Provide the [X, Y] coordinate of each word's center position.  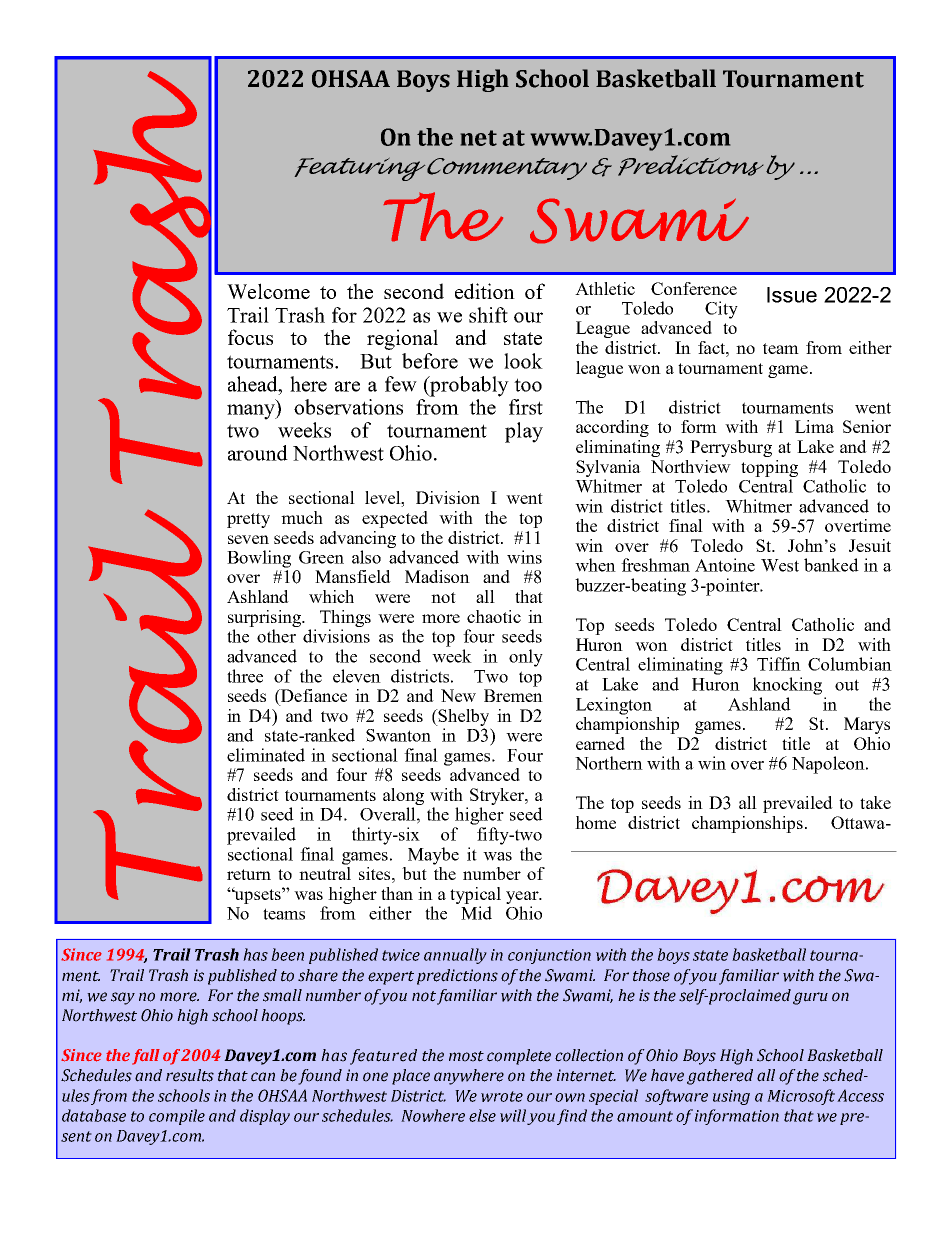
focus [250, 337]
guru [810, 998]
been [287, 954]
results [190, 1075]
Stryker [498, 796]
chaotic [494, 616]
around [258, 453]
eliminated [266, 755]
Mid [476, 913]
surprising [266, 618]
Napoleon [829, 765]
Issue [792, 295]
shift [488, 315]
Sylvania [608, 468]
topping [769, 468]
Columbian [850, 664]
